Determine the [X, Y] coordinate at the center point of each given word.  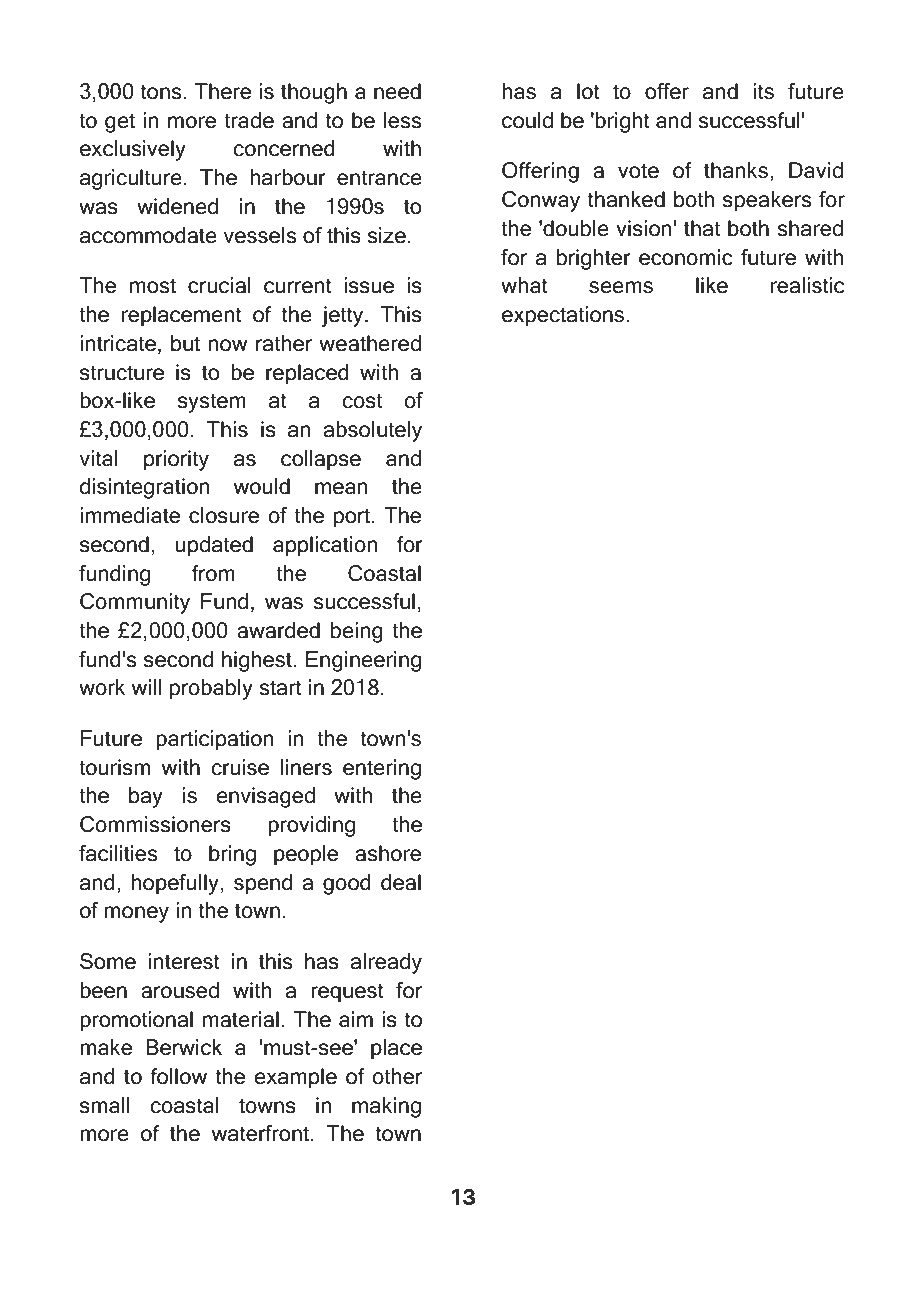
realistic [807, 285]
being [357, 632]
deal [401, 882]
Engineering [363, 661]
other [397, 1076]
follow [178, 1076]
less [402, 120]
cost [362, 401]
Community [135, 603]
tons [161, 92]
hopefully [175, 884]
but [185, 343]
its [763, 91]
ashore [388, 853]
